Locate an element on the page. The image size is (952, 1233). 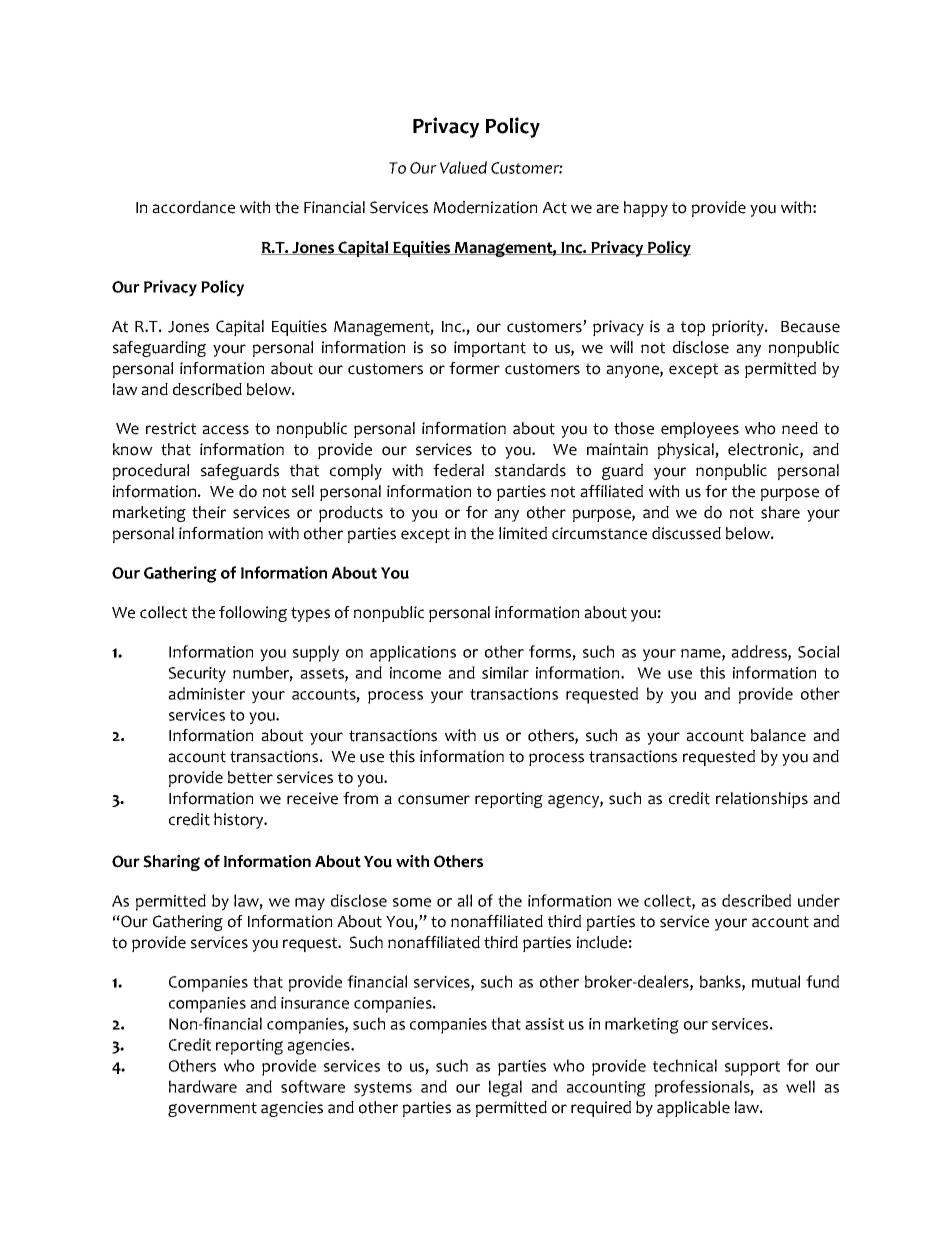
limited is located at coordinates (523, 533).
